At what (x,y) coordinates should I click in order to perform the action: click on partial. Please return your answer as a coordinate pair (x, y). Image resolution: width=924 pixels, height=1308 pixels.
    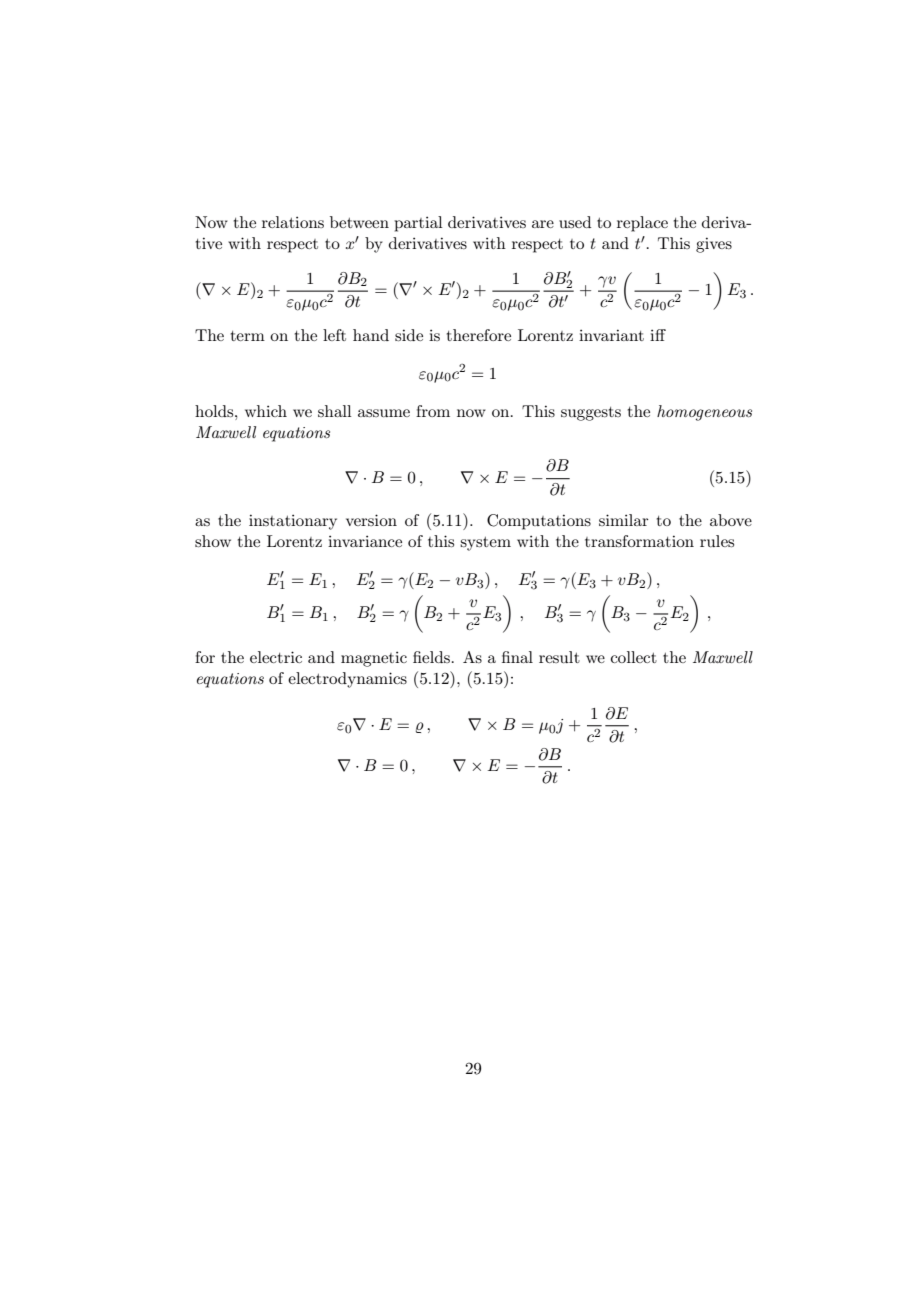
    Looking at the image, I should click on (418, 224).
